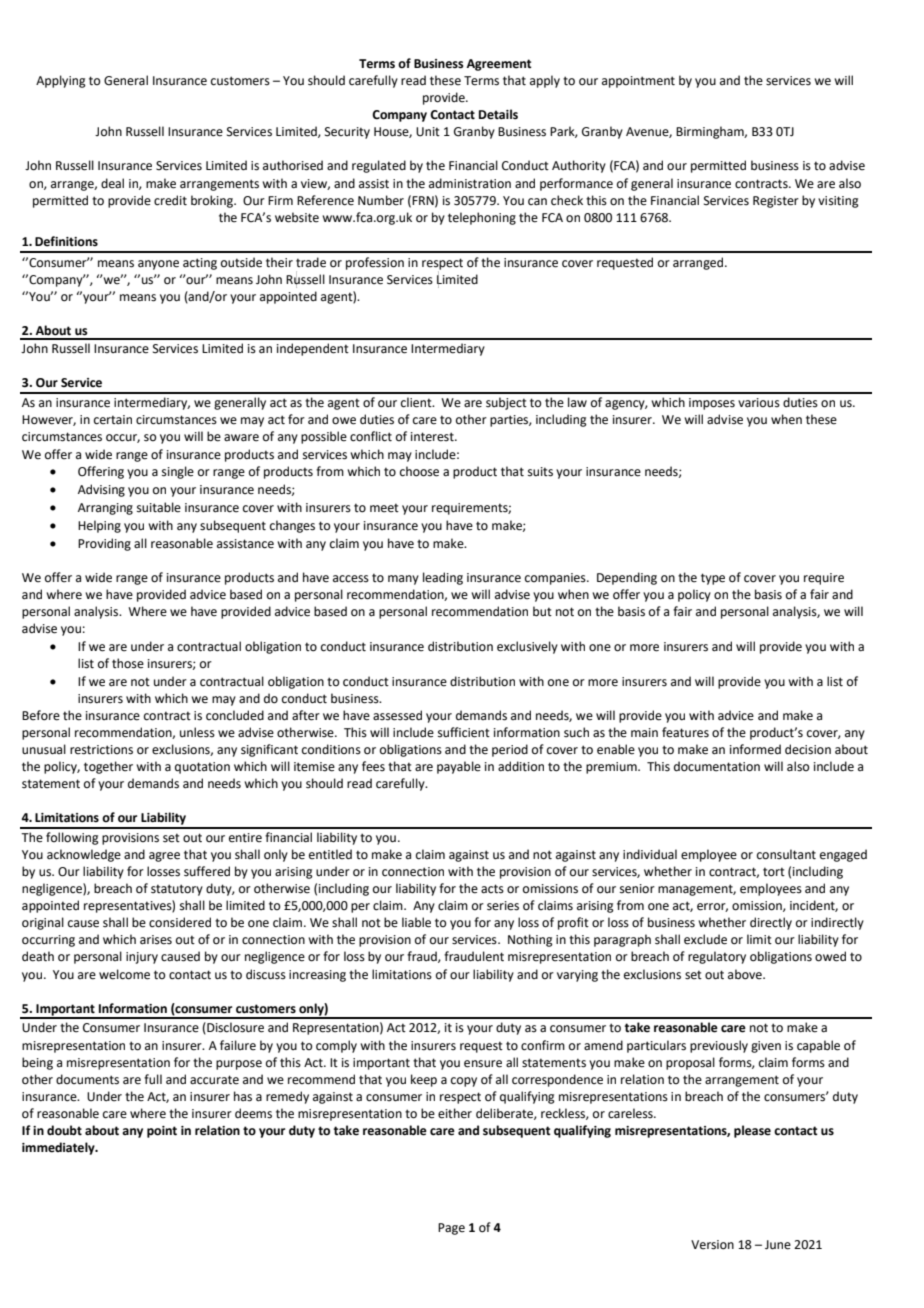  I want to click on Unit, so click(428, 132).
